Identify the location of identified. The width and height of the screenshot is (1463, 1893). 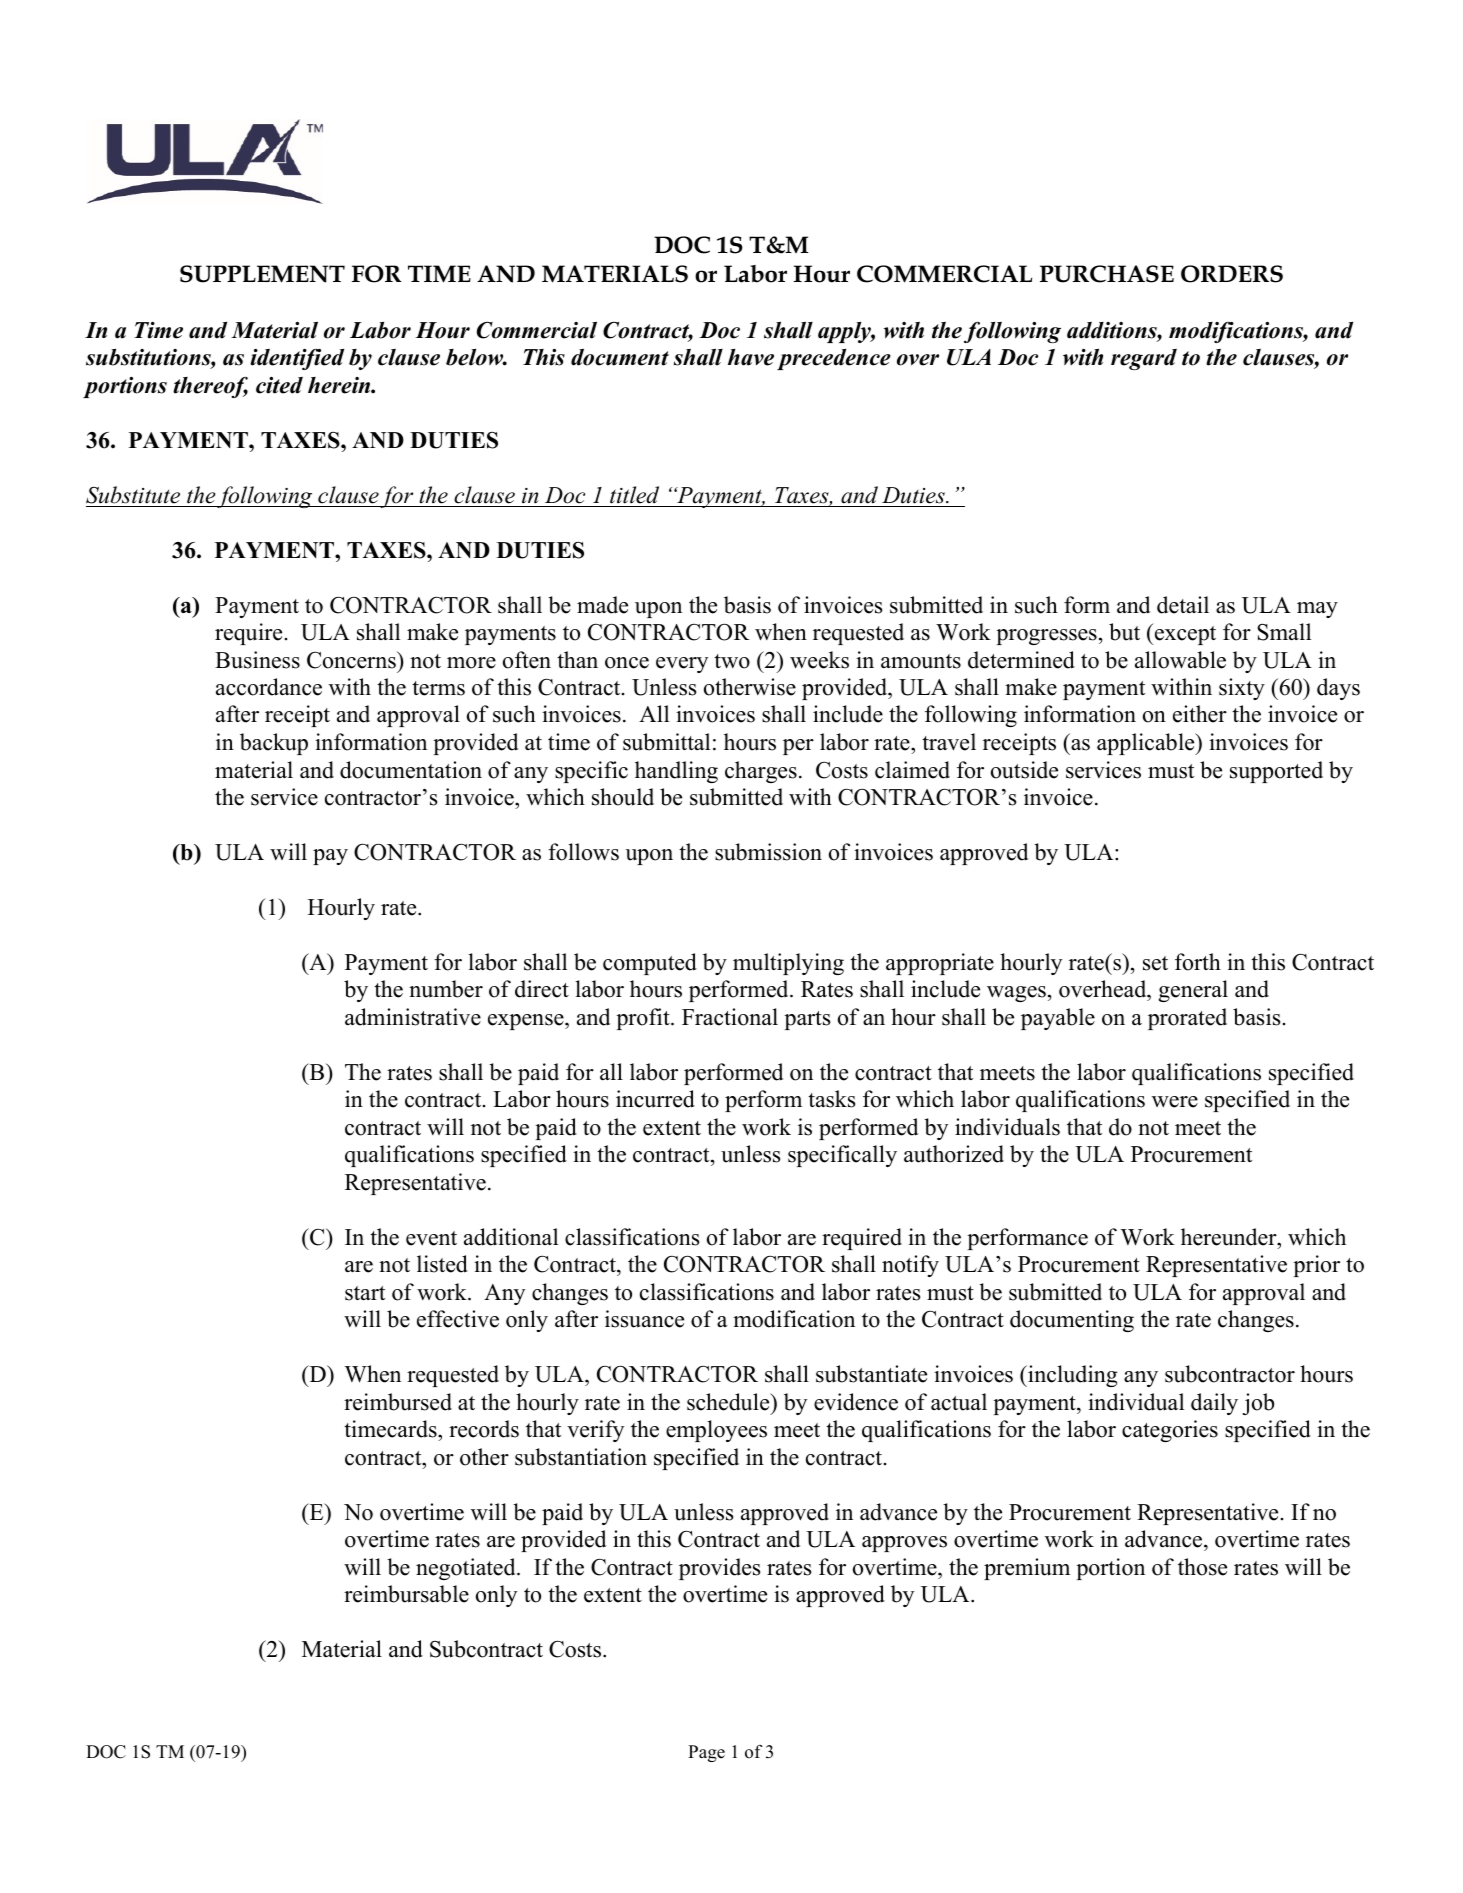
(297, 359).
